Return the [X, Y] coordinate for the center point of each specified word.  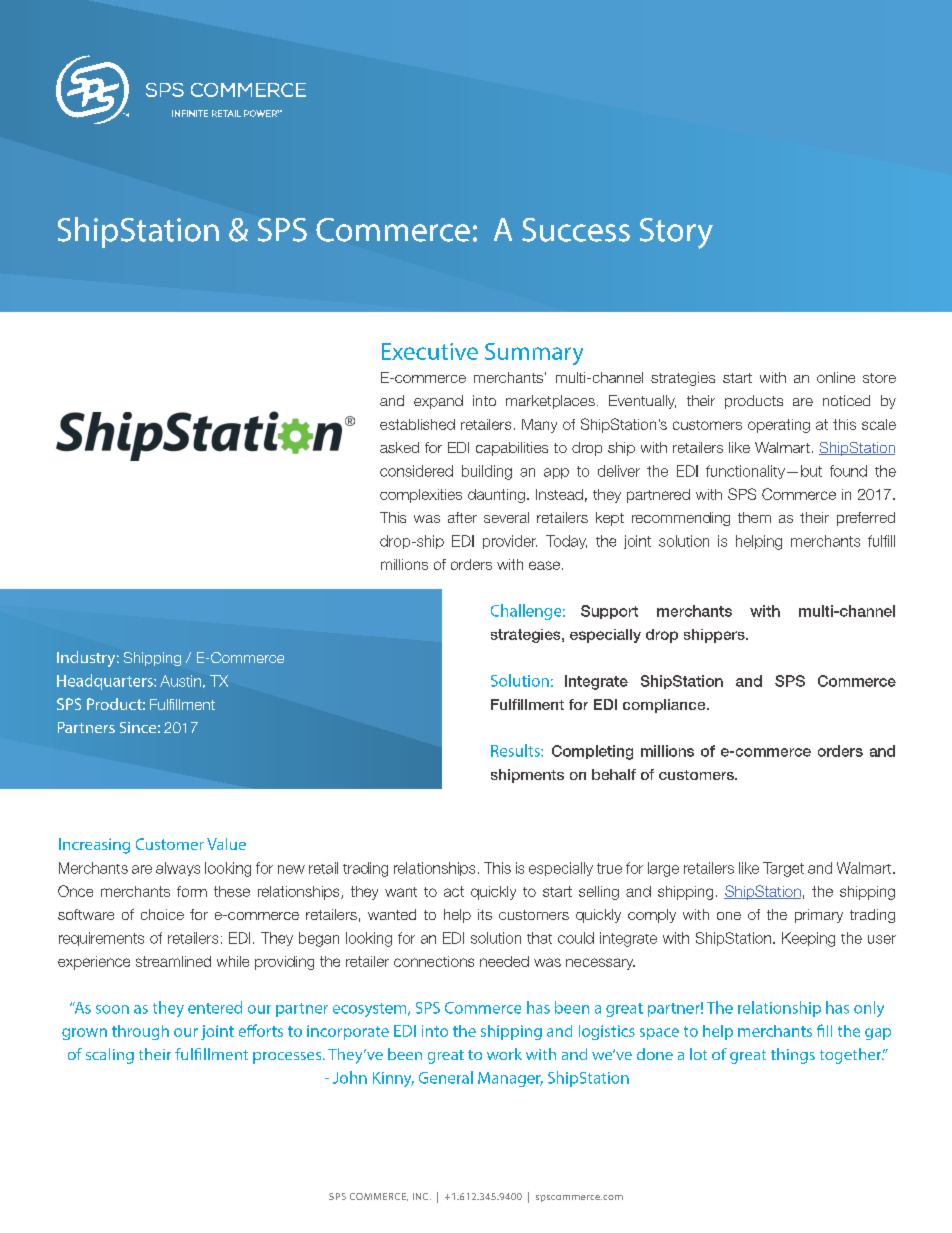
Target [783, 869]
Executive [430, 351]
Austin [180, 681]
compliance [665, 706]
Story [676, 233]
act [454, 891]
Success [576, 230]
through [140, 1032]
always [178, 869]
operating [779, 426]
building [487, 472]
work [504, 1054]
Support [609, 612]
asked [399, 447]
